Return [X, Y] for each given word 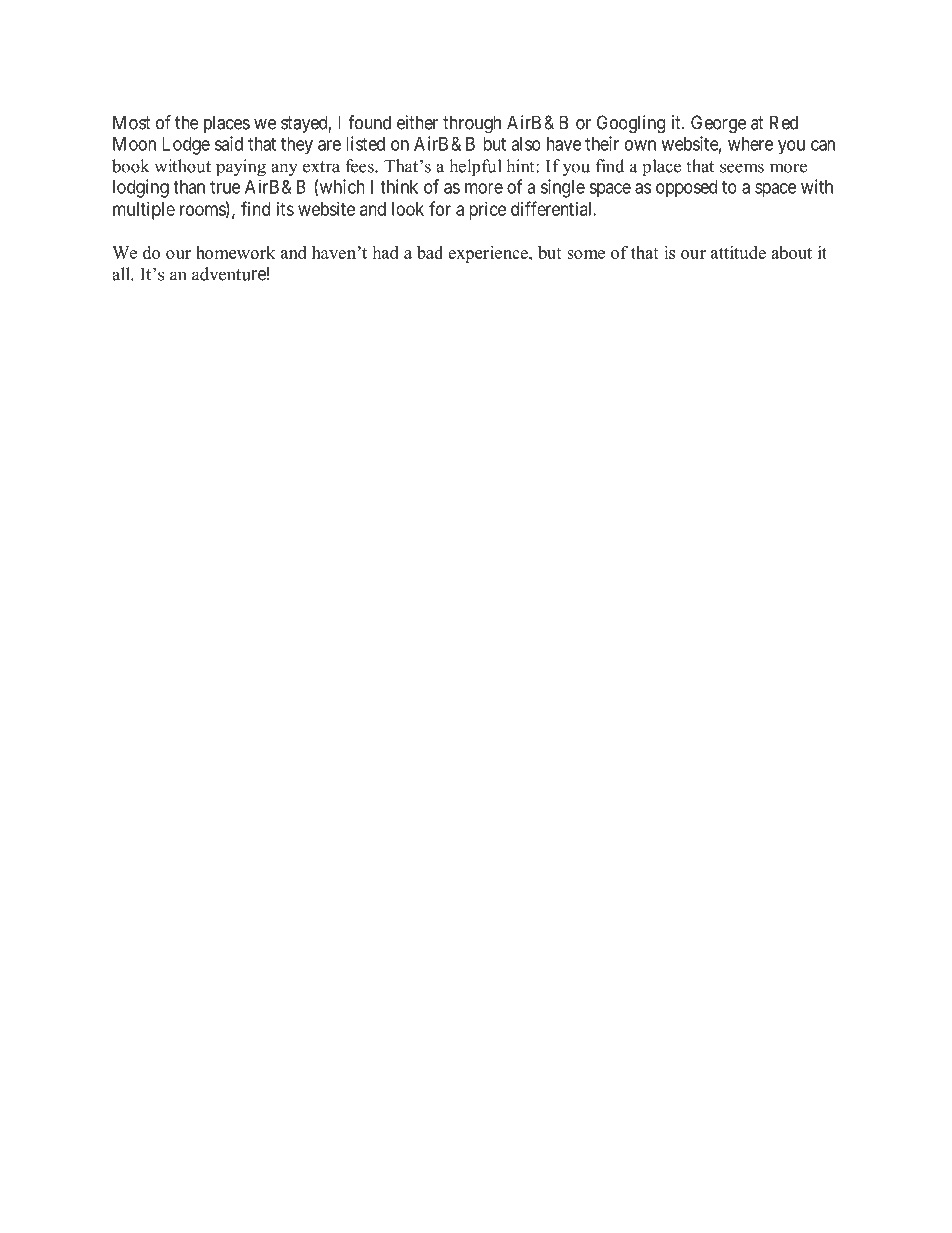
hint [521, 166]
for [440, 208]
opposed [686, 189]
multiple [144, 211]
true [225, 187]
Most [132, 122]
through [472, 124]
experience [489, 254]
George [718, 124]
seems [742, 168]
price [487, 211]
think [399, 186]
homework [235, 252]
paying [241, 168]
